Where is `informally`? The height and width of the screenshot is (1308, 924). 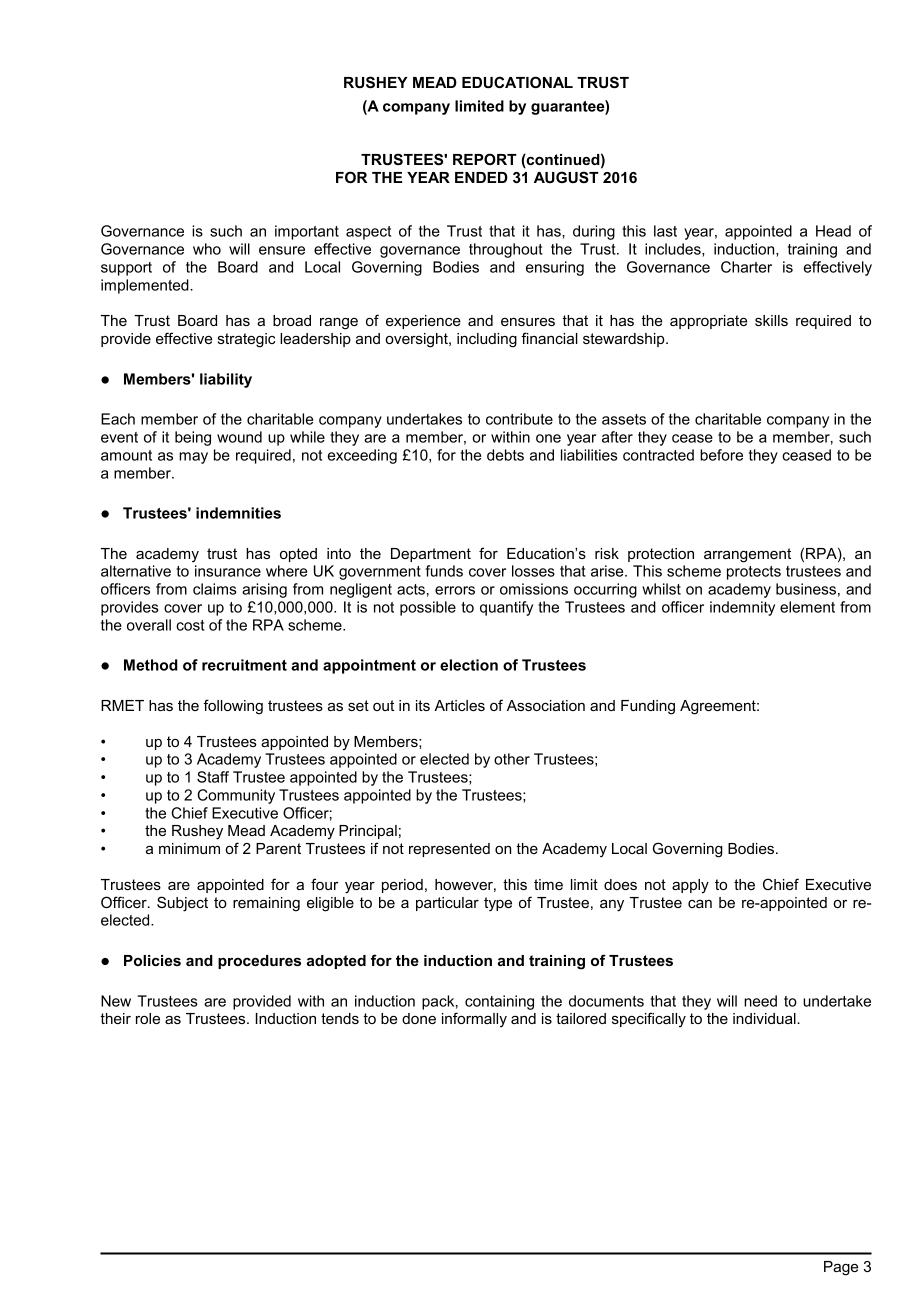
informally is located at coordinates (474, 1019).
